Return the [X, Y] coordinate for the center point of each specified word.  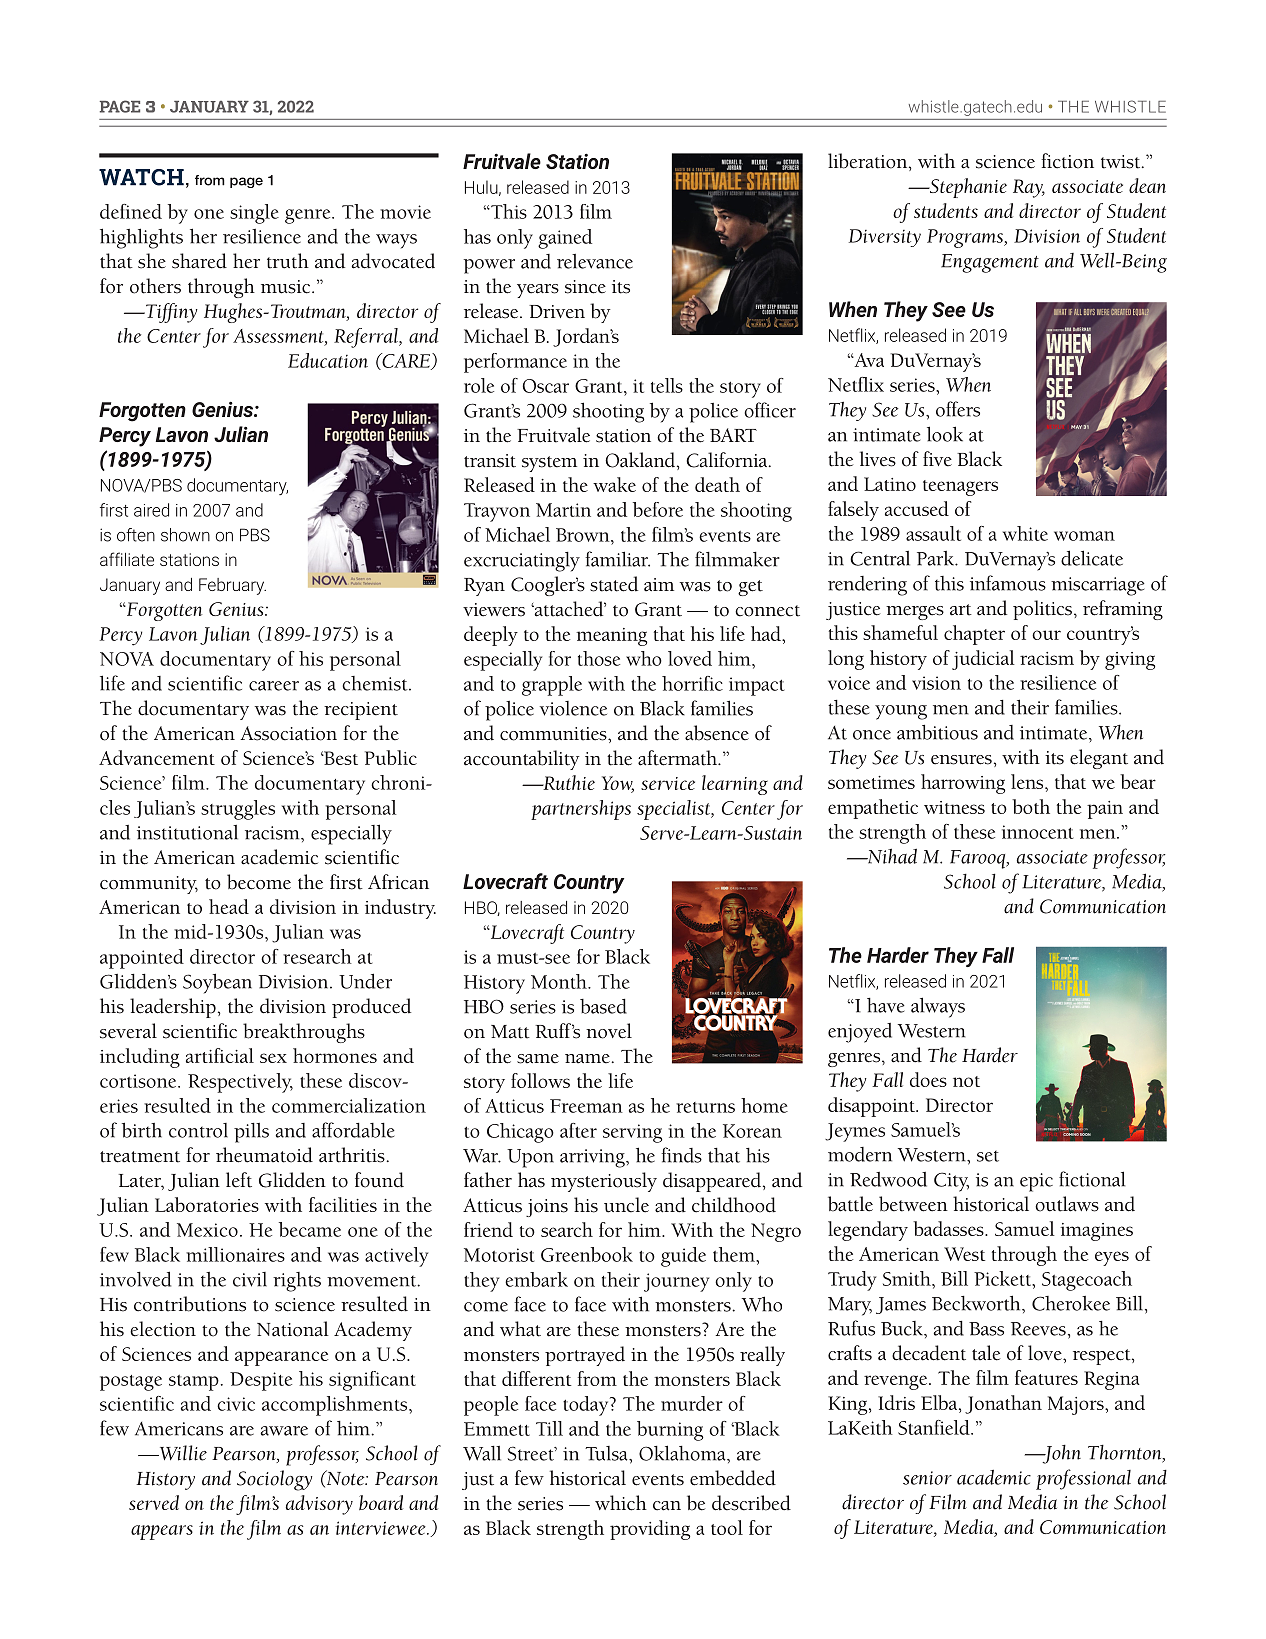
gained [565, 239]
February [232, 586]
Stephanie [967, 188]
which [621, 1503]
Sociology [275, 1480]
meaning [611, 637]
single [254, 214]
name [587, 1059]
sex [273, 1058]
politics [1042, 610]
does [928, 1079]
